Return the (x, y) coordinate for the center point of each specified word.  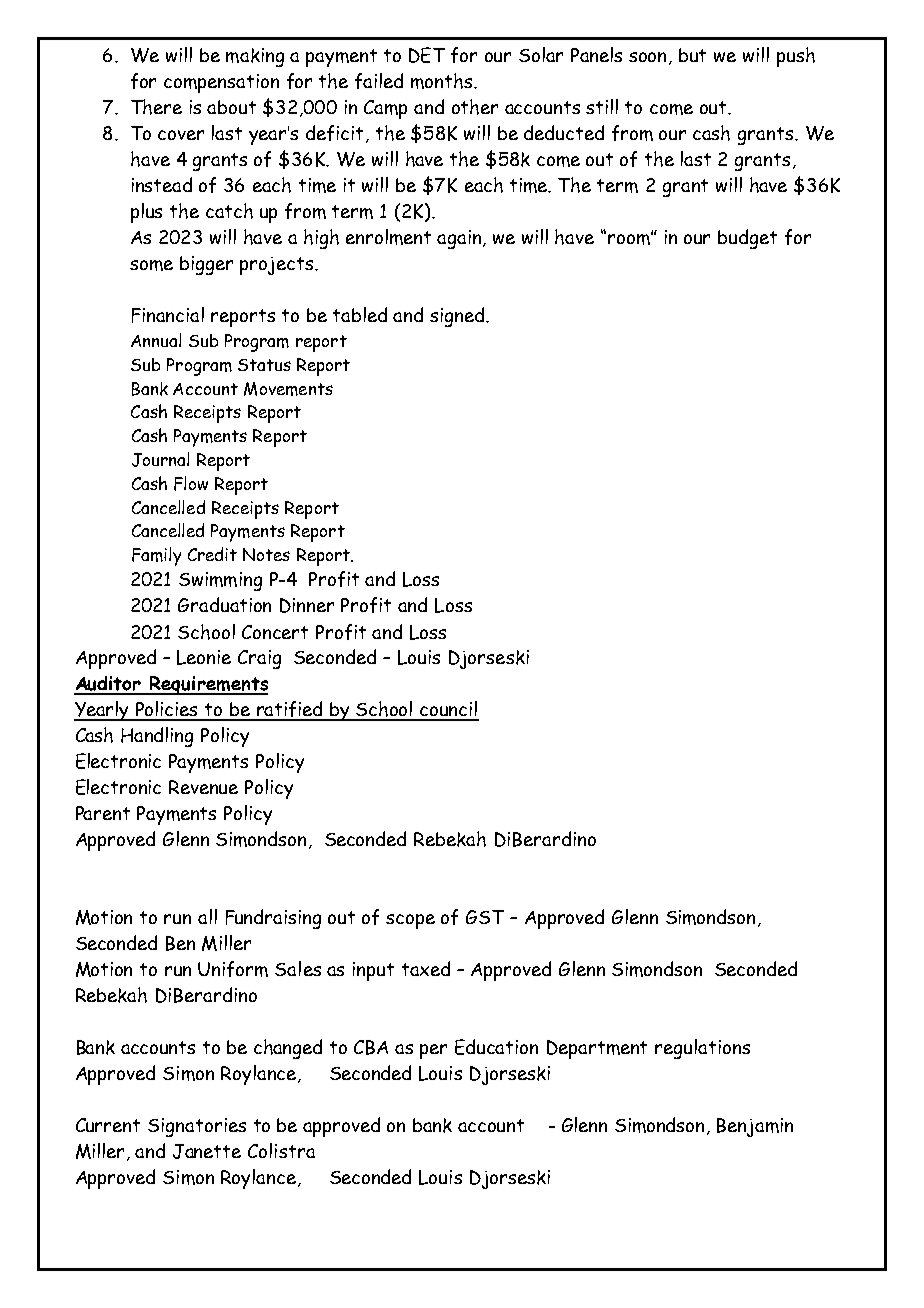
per (433, 1051)
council (448, 710)
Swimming (220, 581)
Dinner (307, 605)
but (692, 55)
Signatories (197, 1127)
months (443, 81)
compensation (221, 83)
